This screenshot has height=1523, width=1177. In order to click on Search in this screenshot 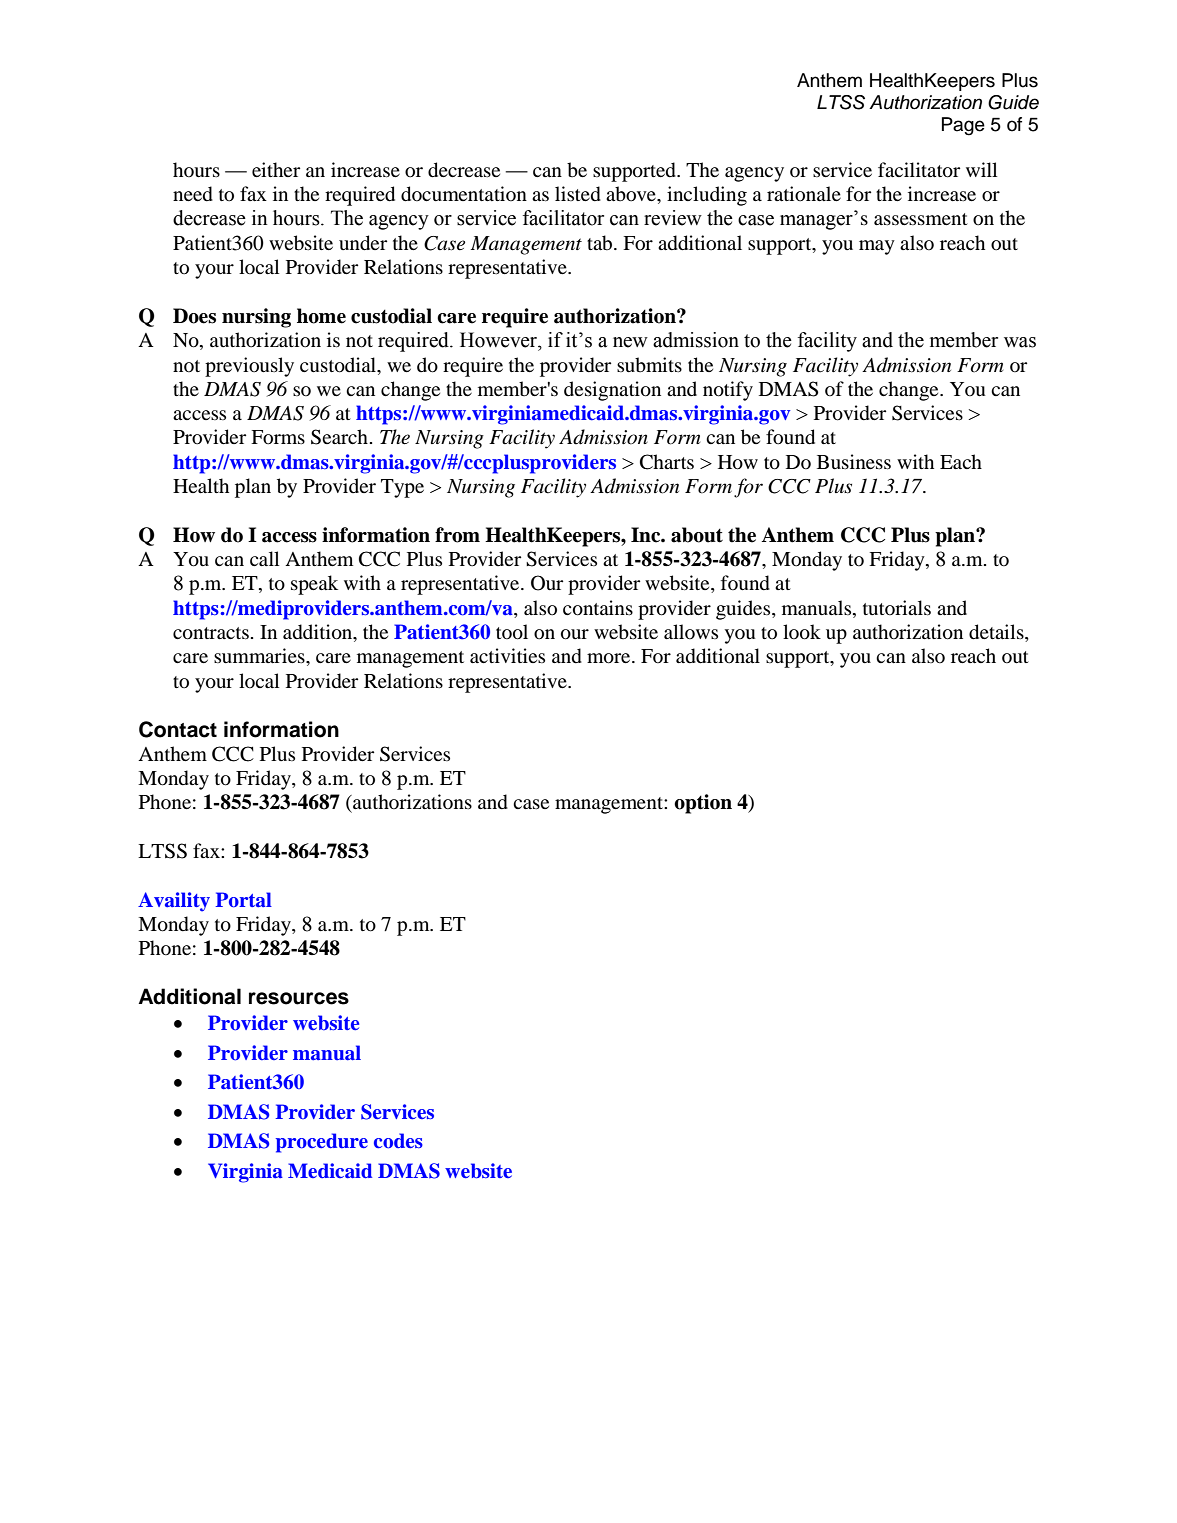, I will do `click(339, 437)`.
